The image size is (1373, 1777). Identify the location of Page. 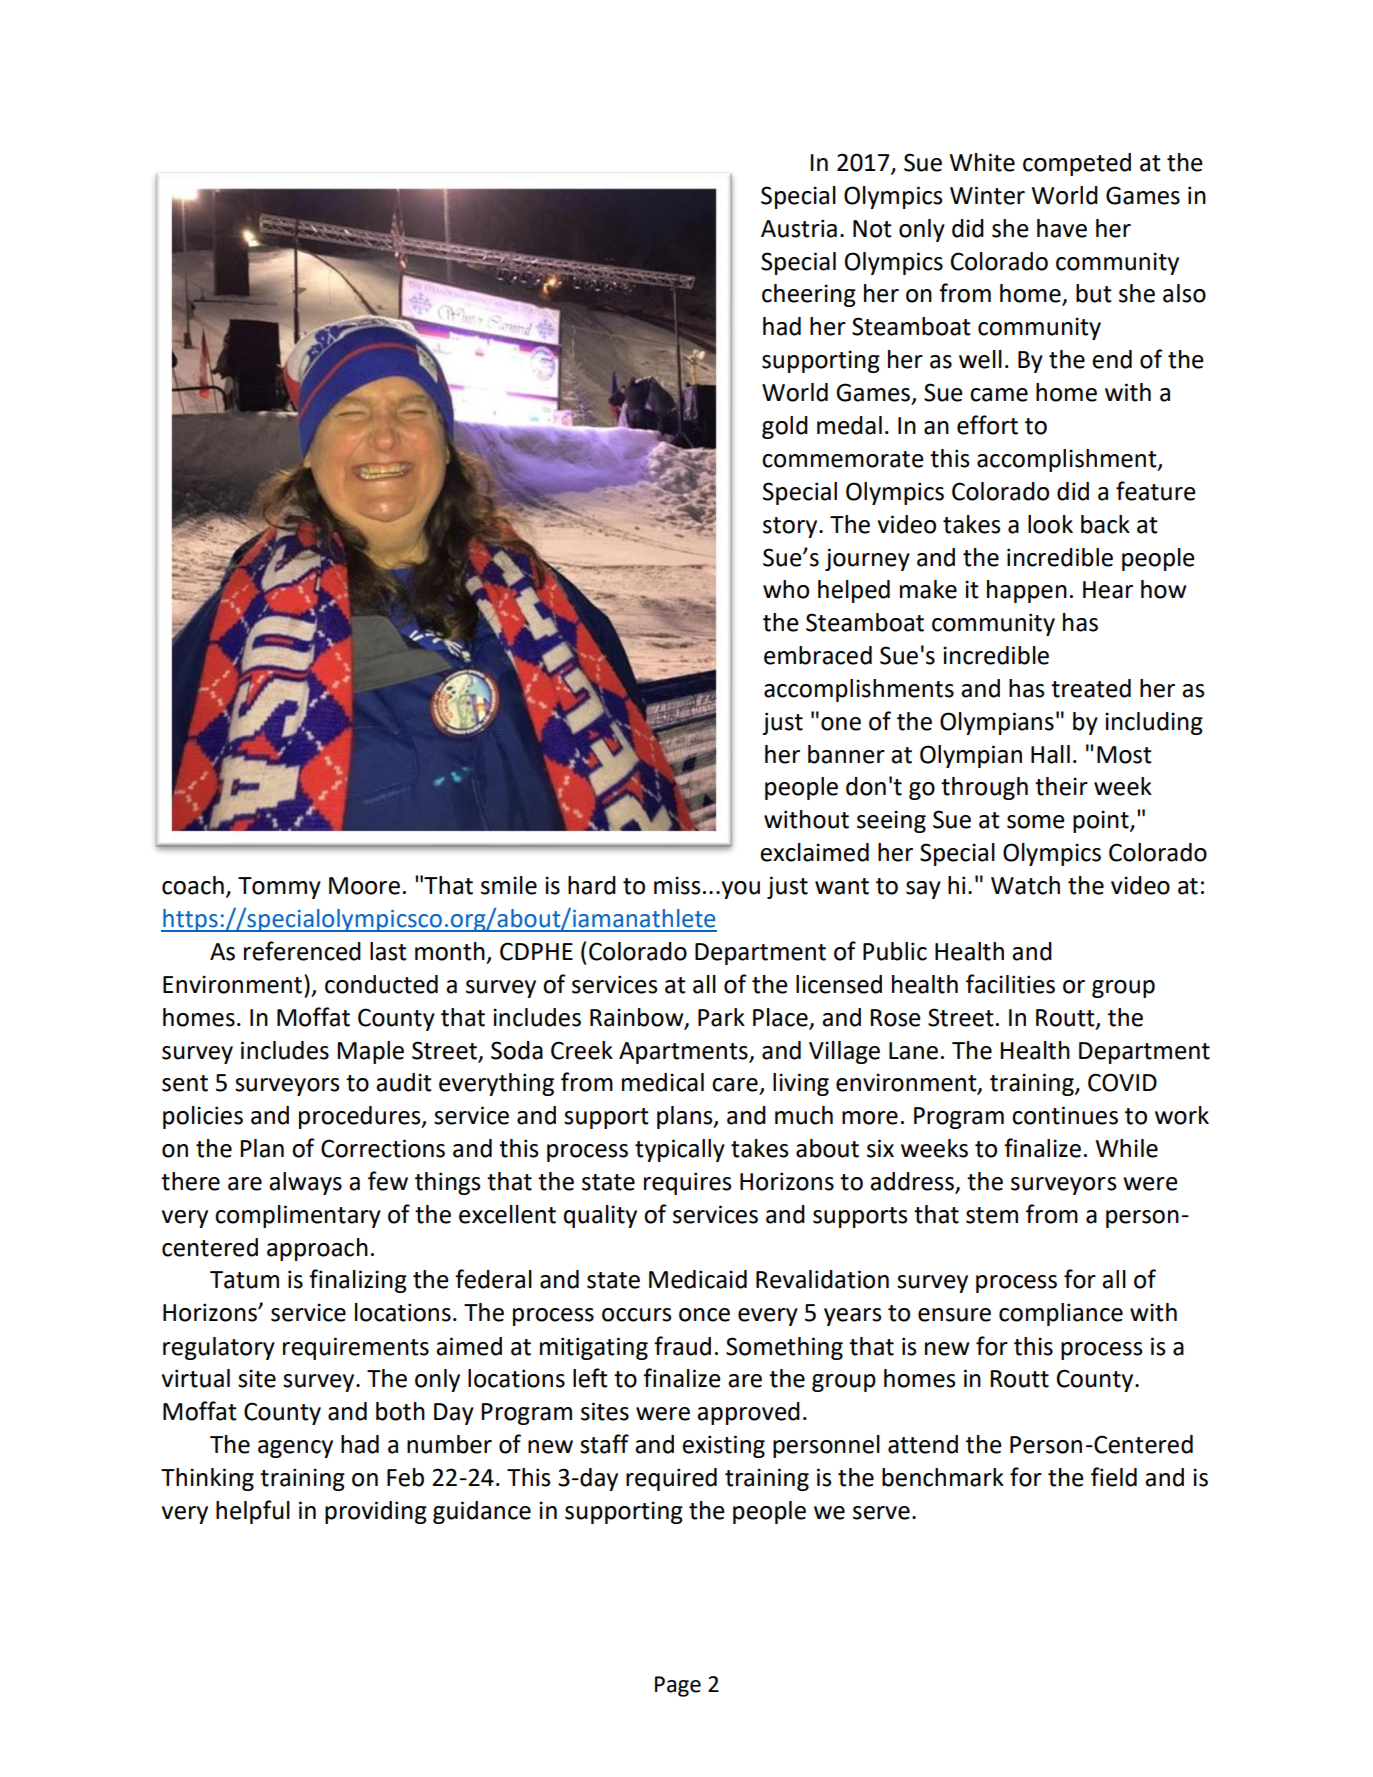
(678, 1686).
